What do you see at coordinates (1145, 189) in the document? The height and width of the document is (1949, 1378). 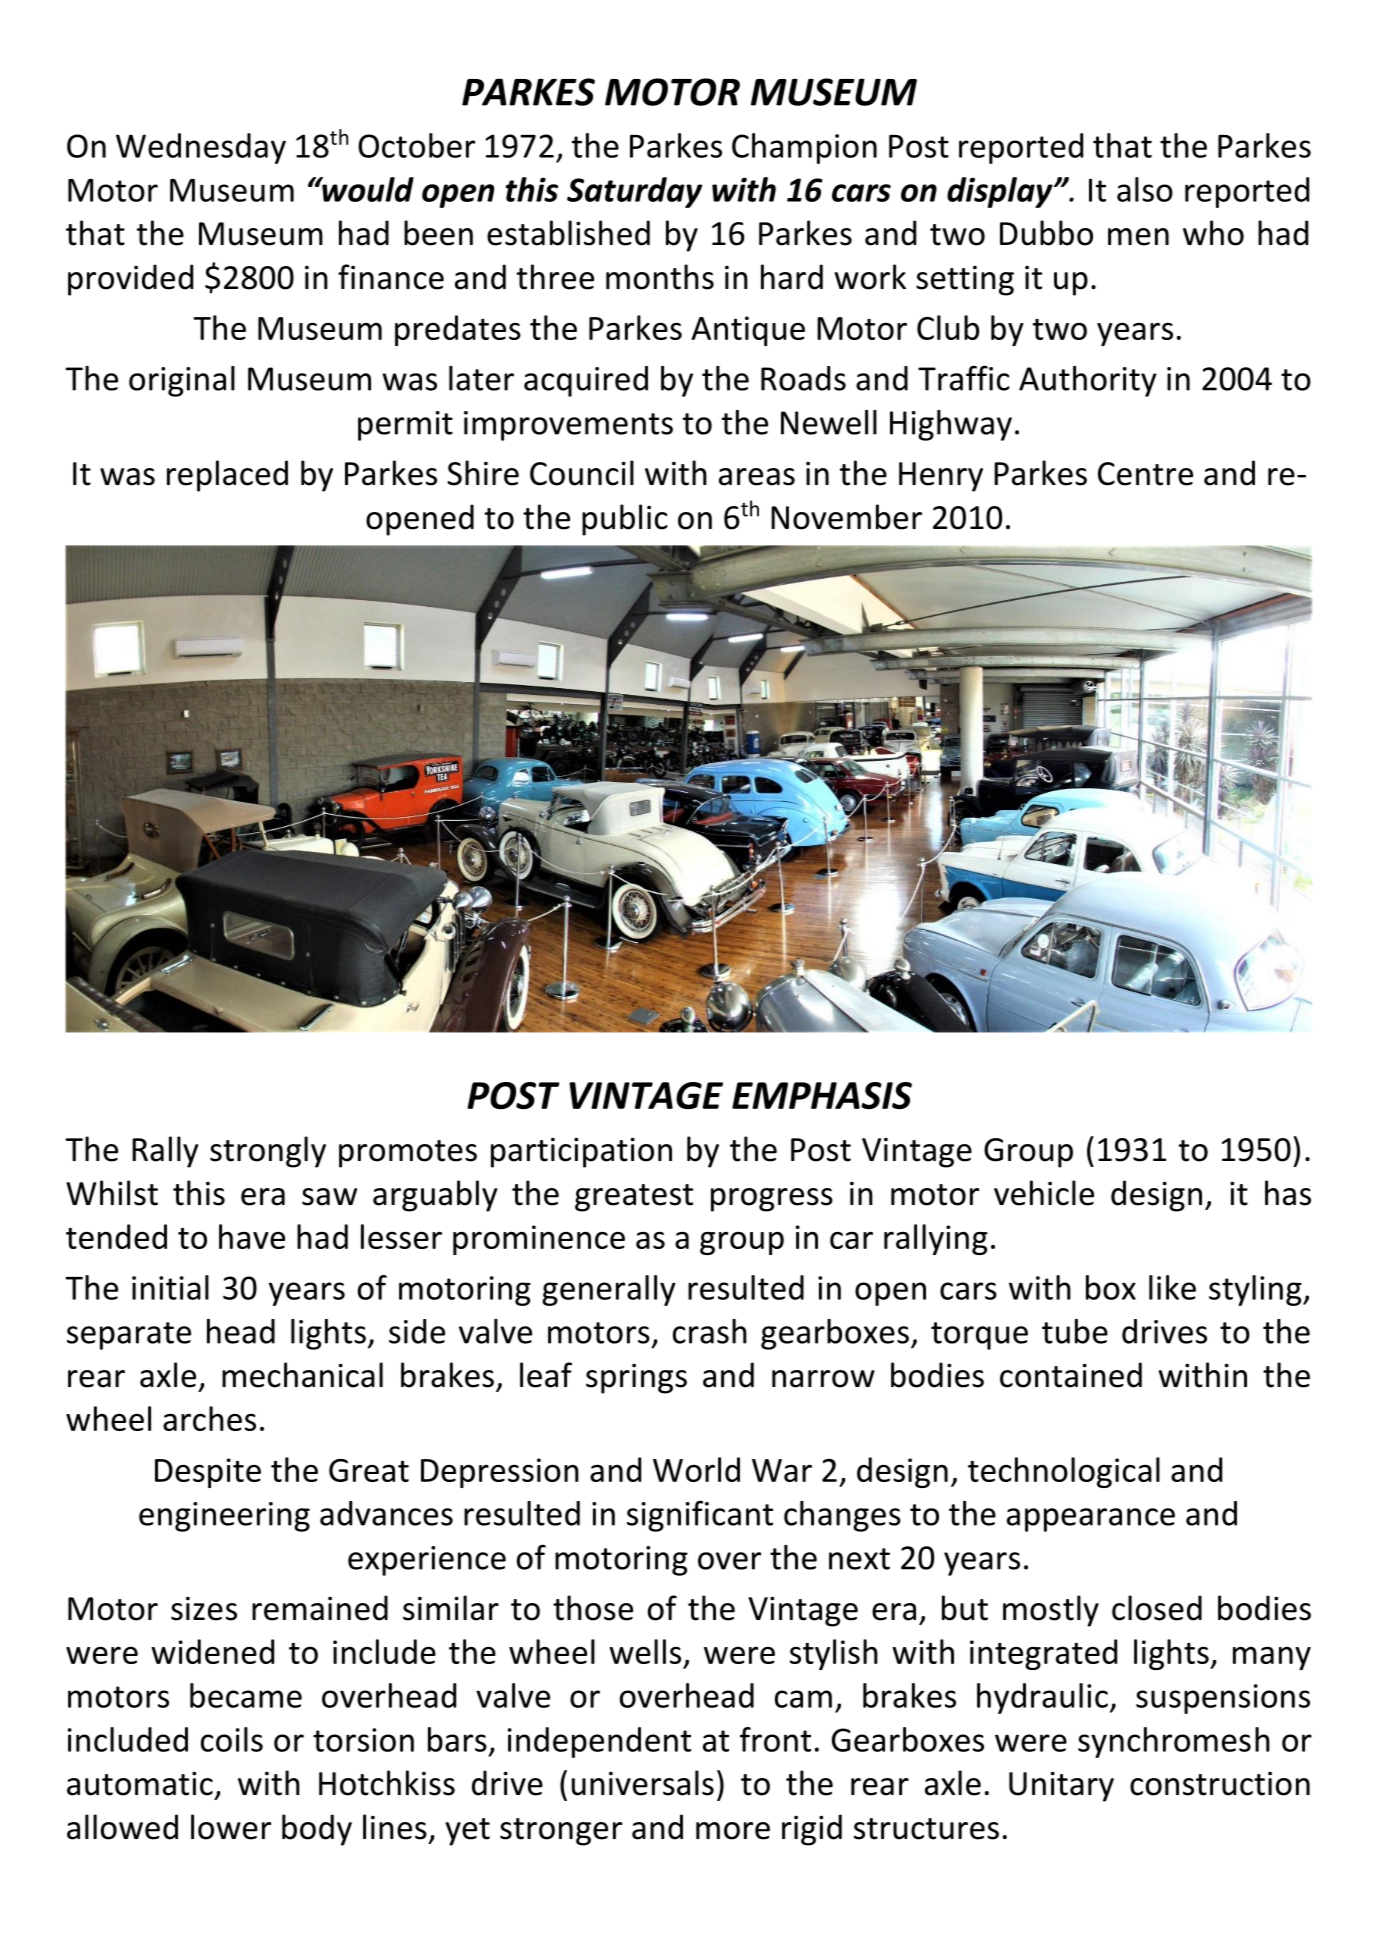 I see `also` at bounding box center [1145, 189].
